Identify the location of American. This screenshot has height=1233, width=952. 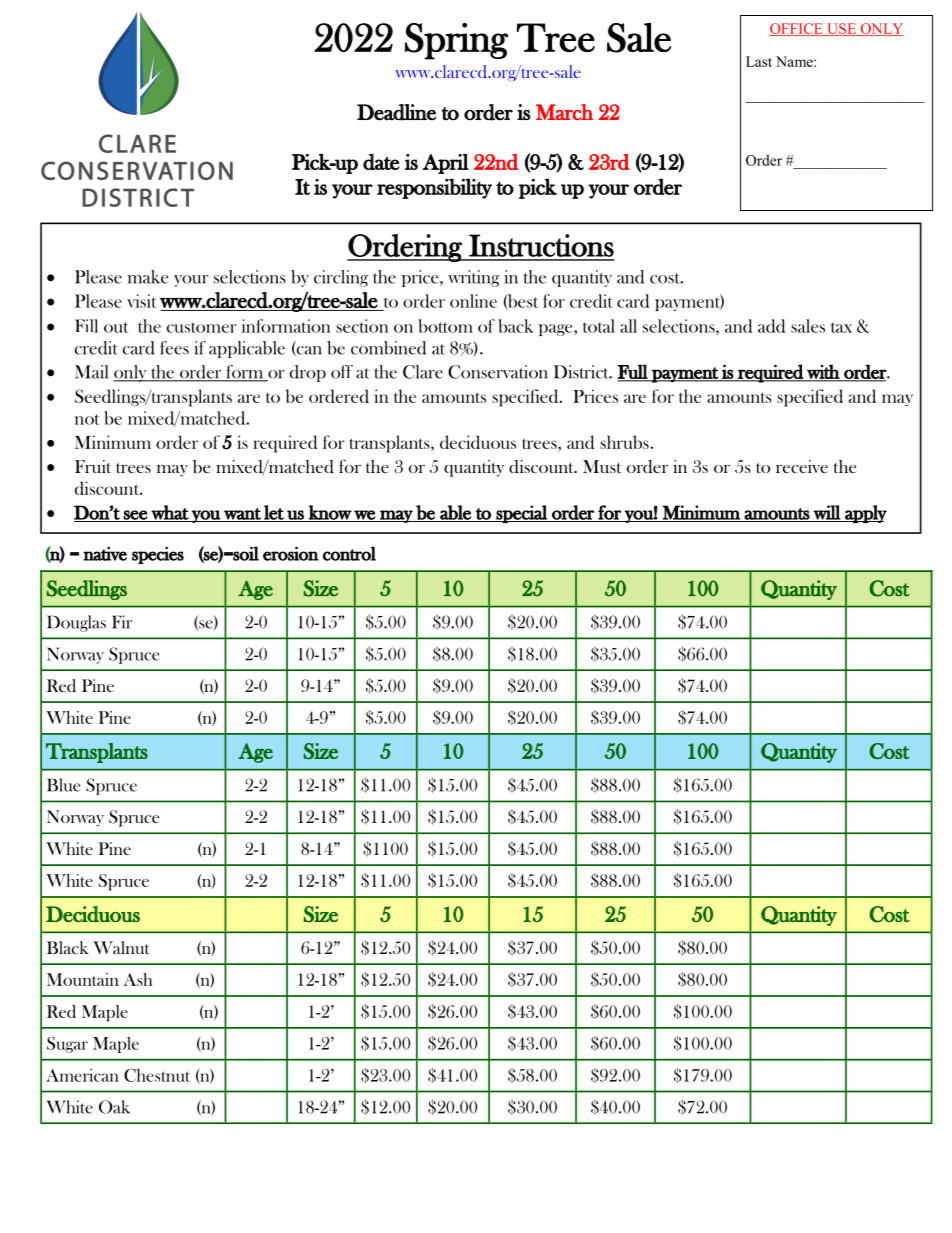
(82, 1075).
